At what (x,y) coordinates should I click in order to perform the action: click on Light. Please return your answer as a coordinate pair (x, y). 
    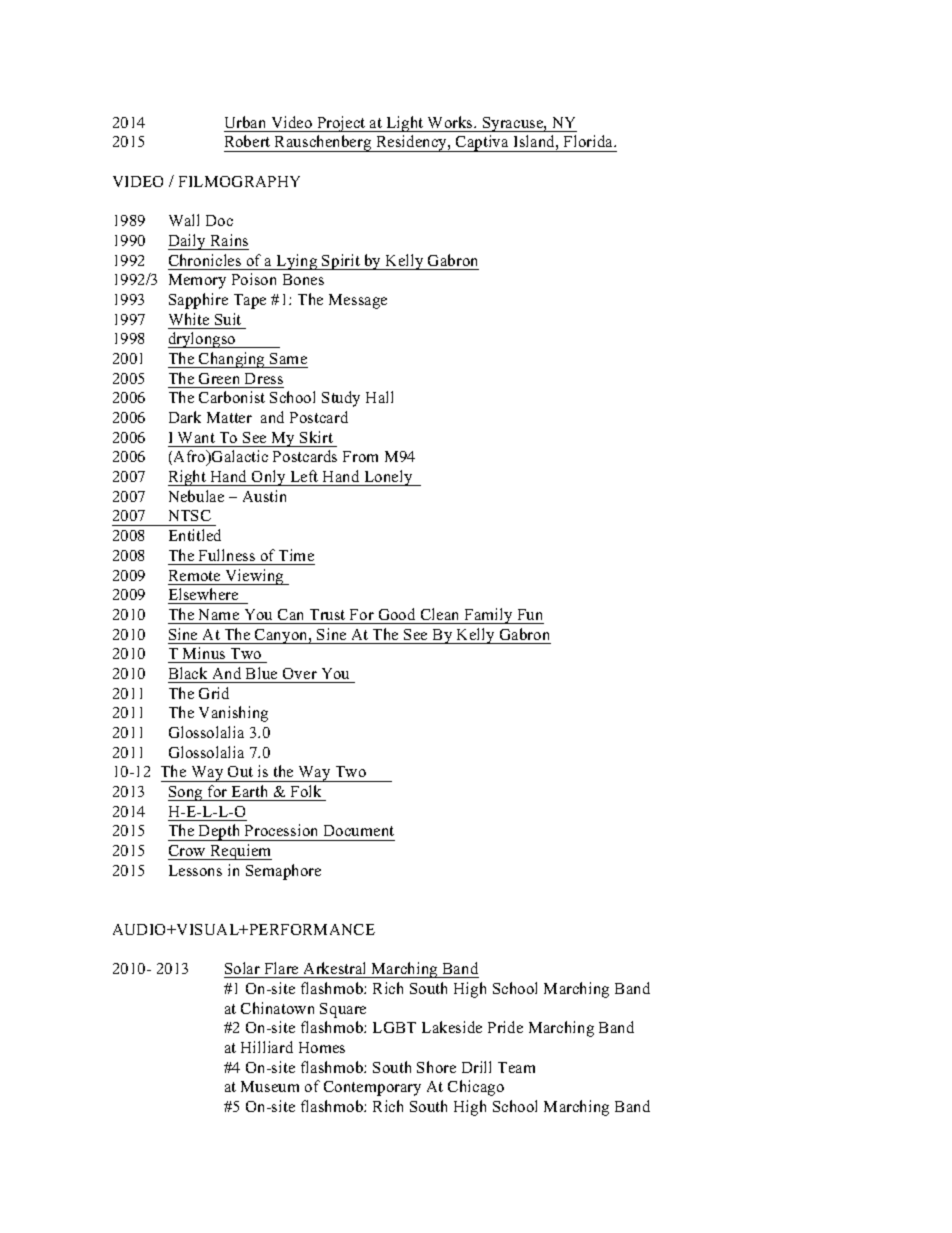
    Looking at the image, I should click on (405, 124).
